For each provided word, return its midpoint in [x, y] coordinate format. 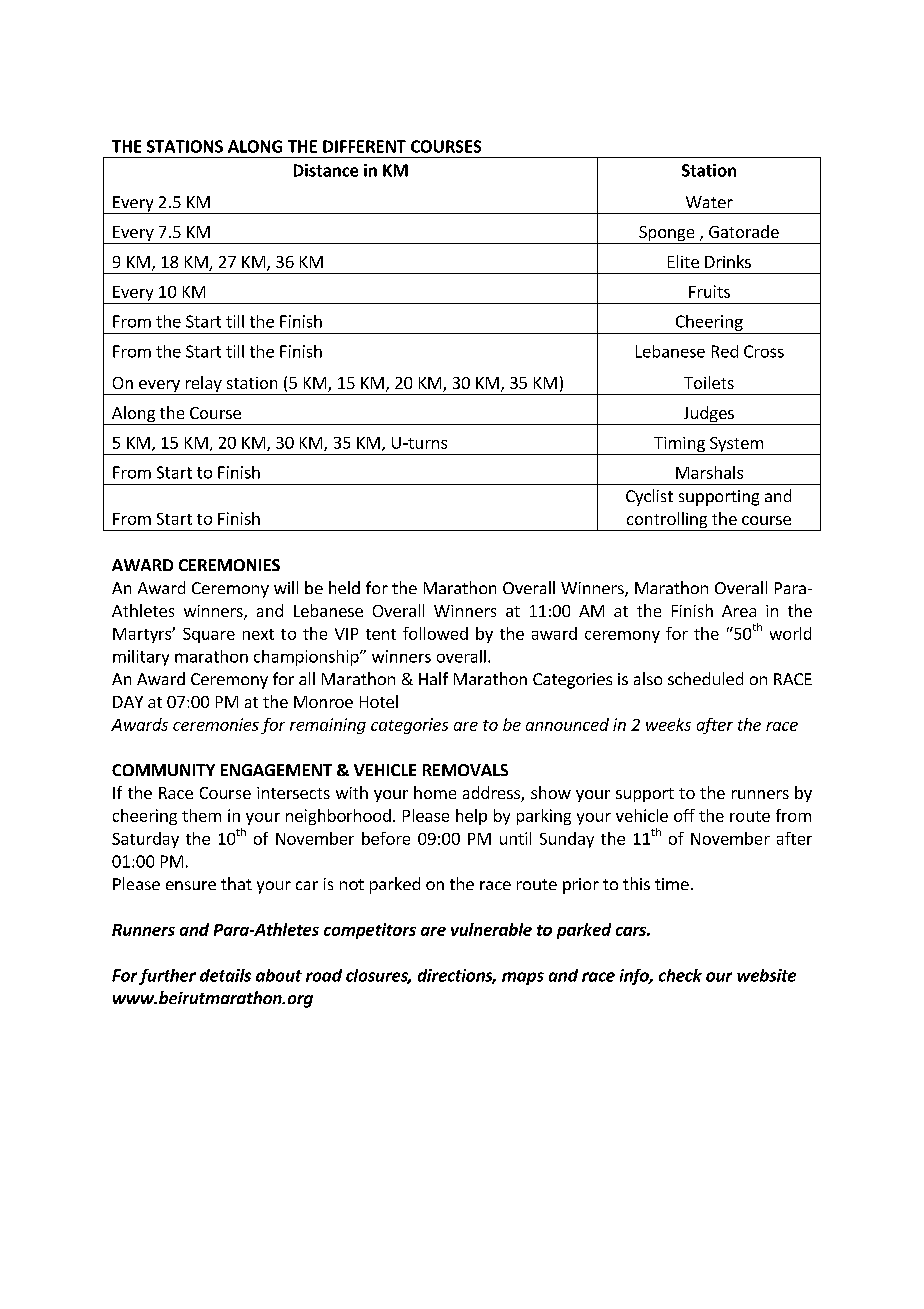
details [225, 975]
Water [709, 202]
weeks [668, 724]
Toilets [709, 382]
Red [725, 351]
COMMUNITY [163, 770]
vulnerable [491, 929]
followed [435, 633]
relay [203, 385]
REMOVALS [465, 770]
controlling [667, 521]
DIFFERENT [364, 146]
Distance [326, 170]
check [680, 975]
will [286, 587]
